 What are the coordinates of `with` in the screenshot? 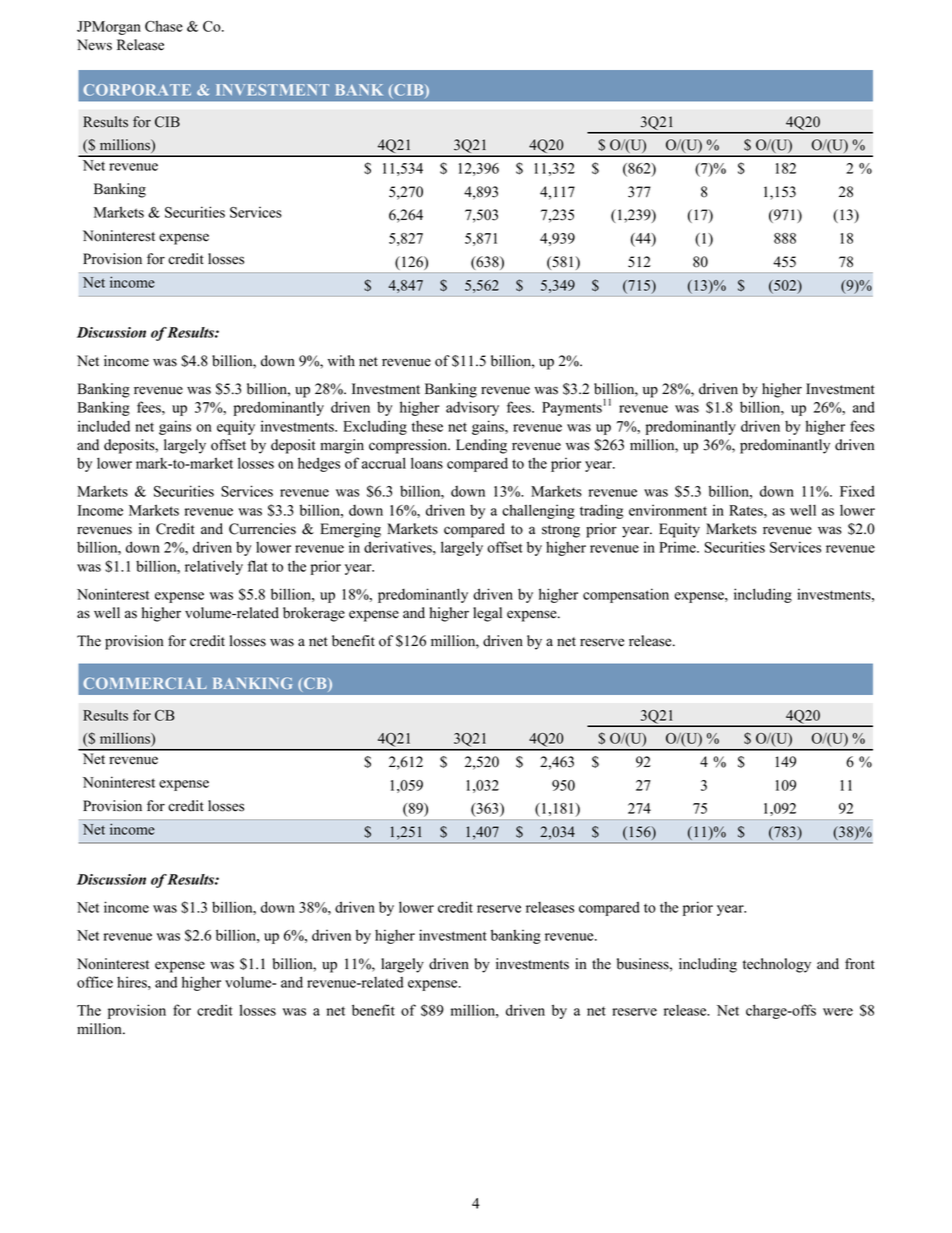 It's located at (341, 360).
